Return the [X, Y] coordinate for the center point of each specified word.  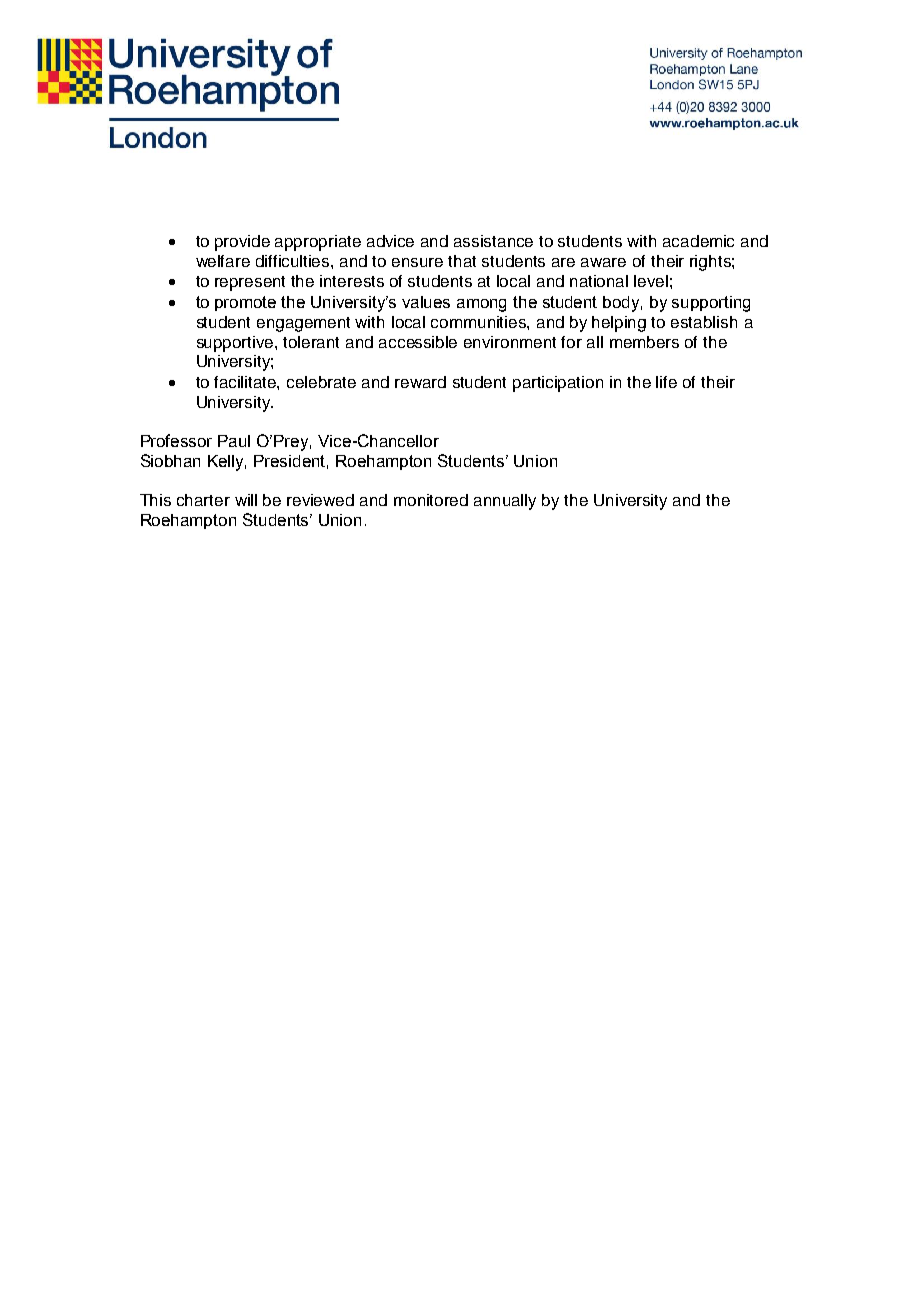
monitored [431, 500]
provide [242, 243]
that [462, 261]
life [666, 382]
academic [698, 241]
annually [505, 502]
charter [203, 500]
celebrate [321, 382]
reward [420, 382]
